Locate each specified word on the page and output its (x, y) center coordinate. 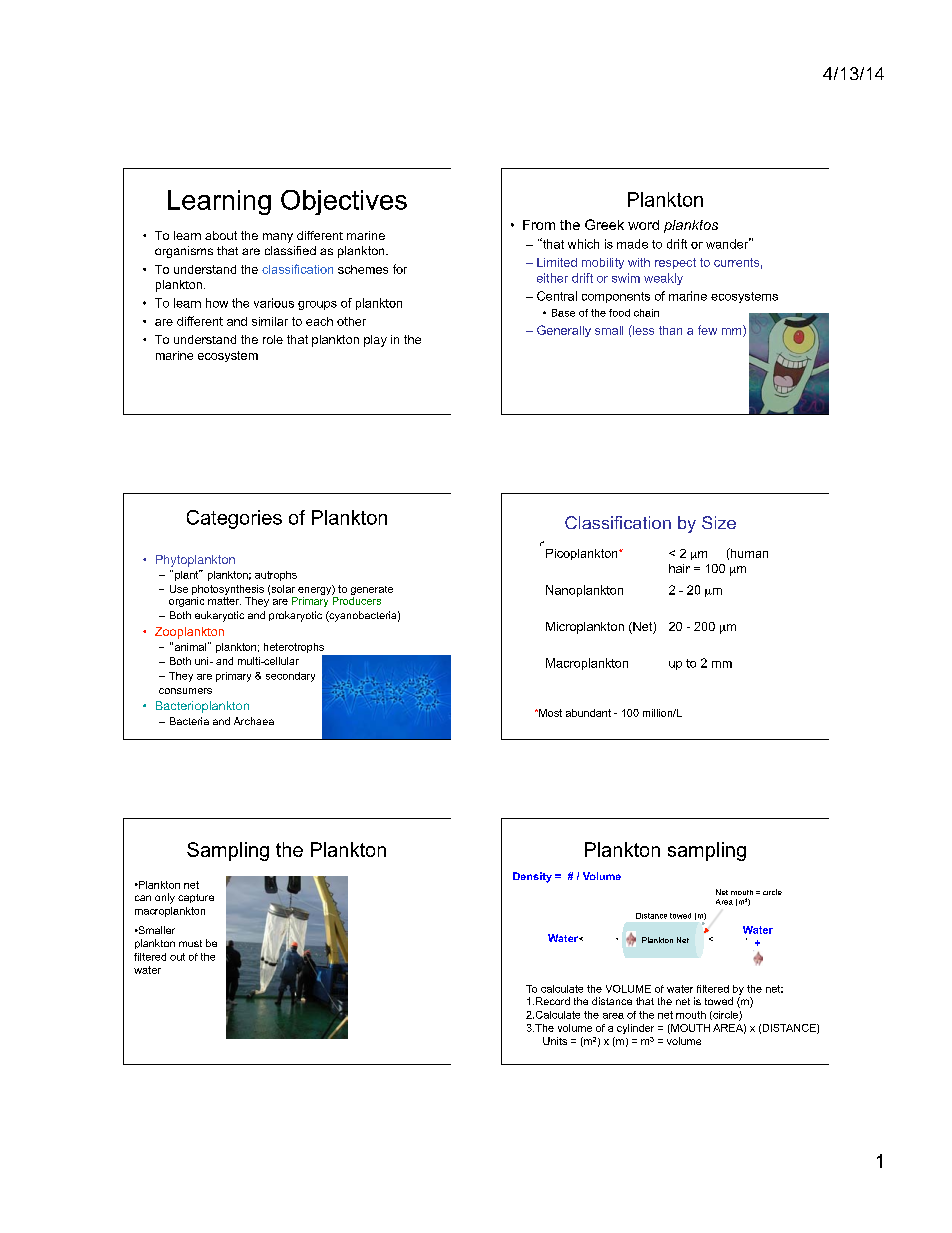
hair (679, 568)
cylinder (635, 1029)
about (221, 235)
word (643, 225)
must (190, 943)
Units (555, 1041)
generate (372, 590)
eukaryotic (219, 616)
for (400, 269)
